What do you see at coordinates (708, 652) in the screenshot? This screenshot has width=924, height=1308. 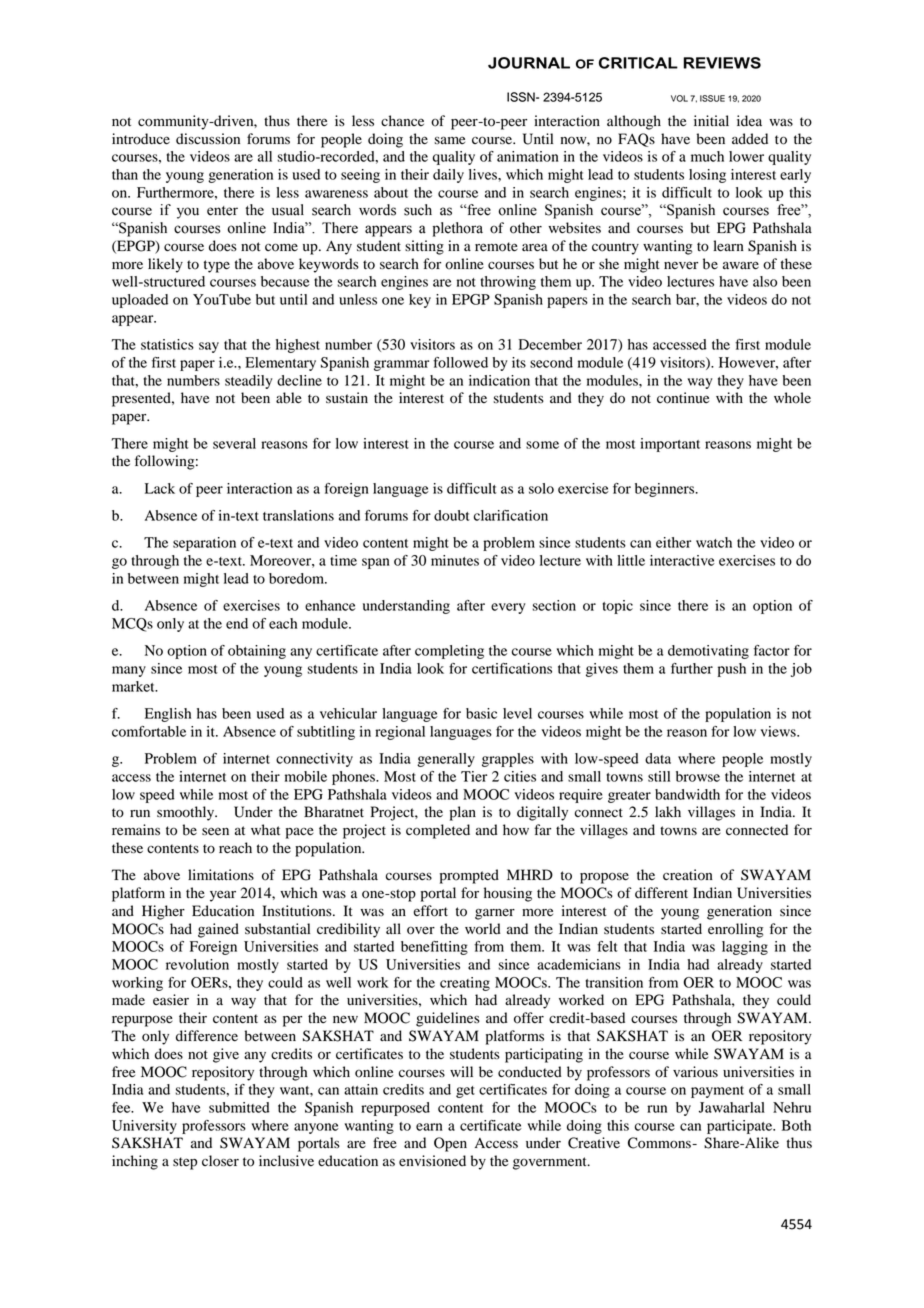 I see `demotivating` at bounding box center [708, 652].
